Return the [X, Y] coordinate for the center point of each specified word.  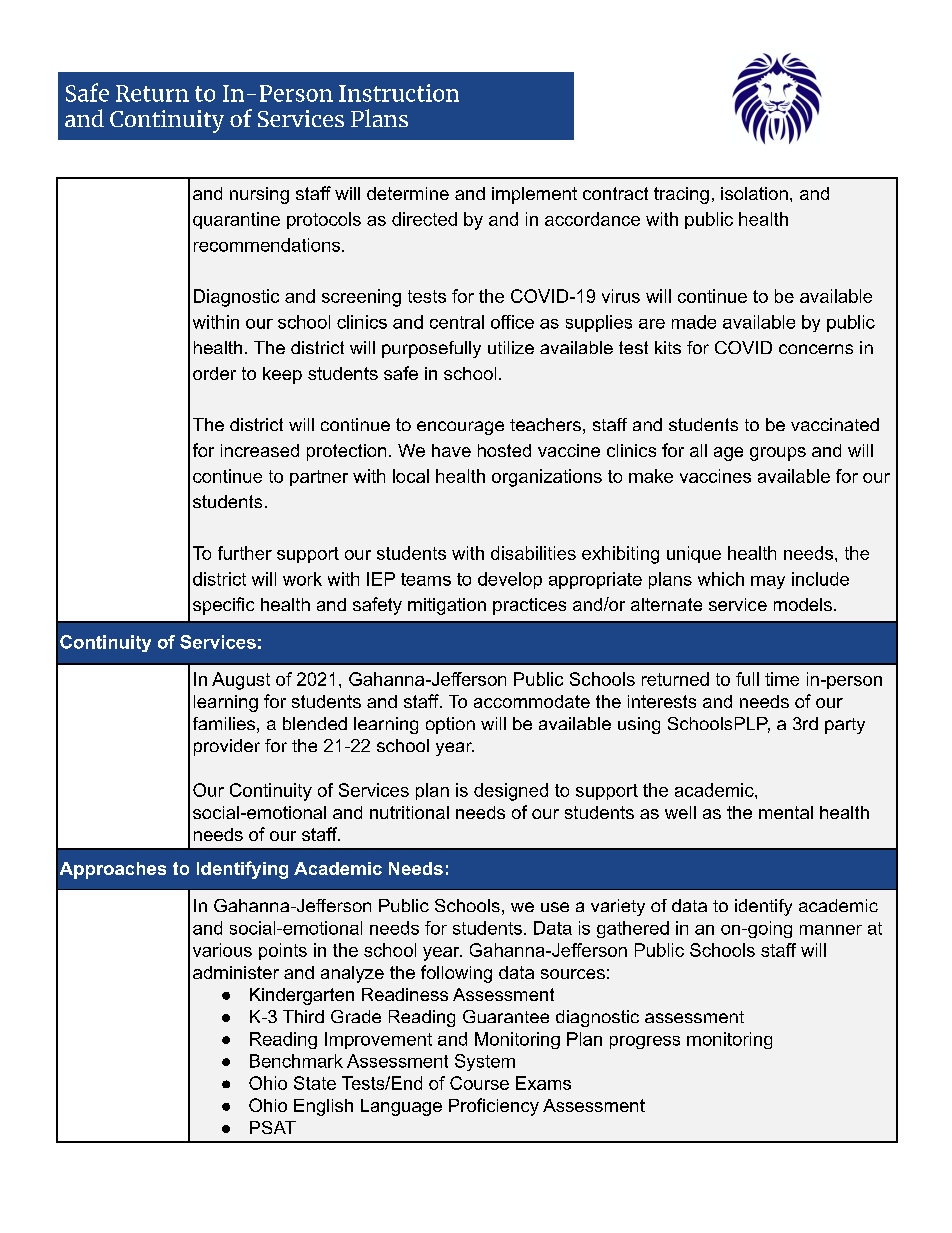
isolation [754, 193]
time [782, 679]
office [512, 322]
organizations [547, 478]
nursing [259, 195]
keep [282, 375]
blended [315, 723]
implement [534, 195]
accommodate [532, 701]
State [315, 1083]
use [555, 907]
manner [831, 930]
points [283, 951]
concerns [816, 349]
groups [778, 454]
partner [319, 478]
